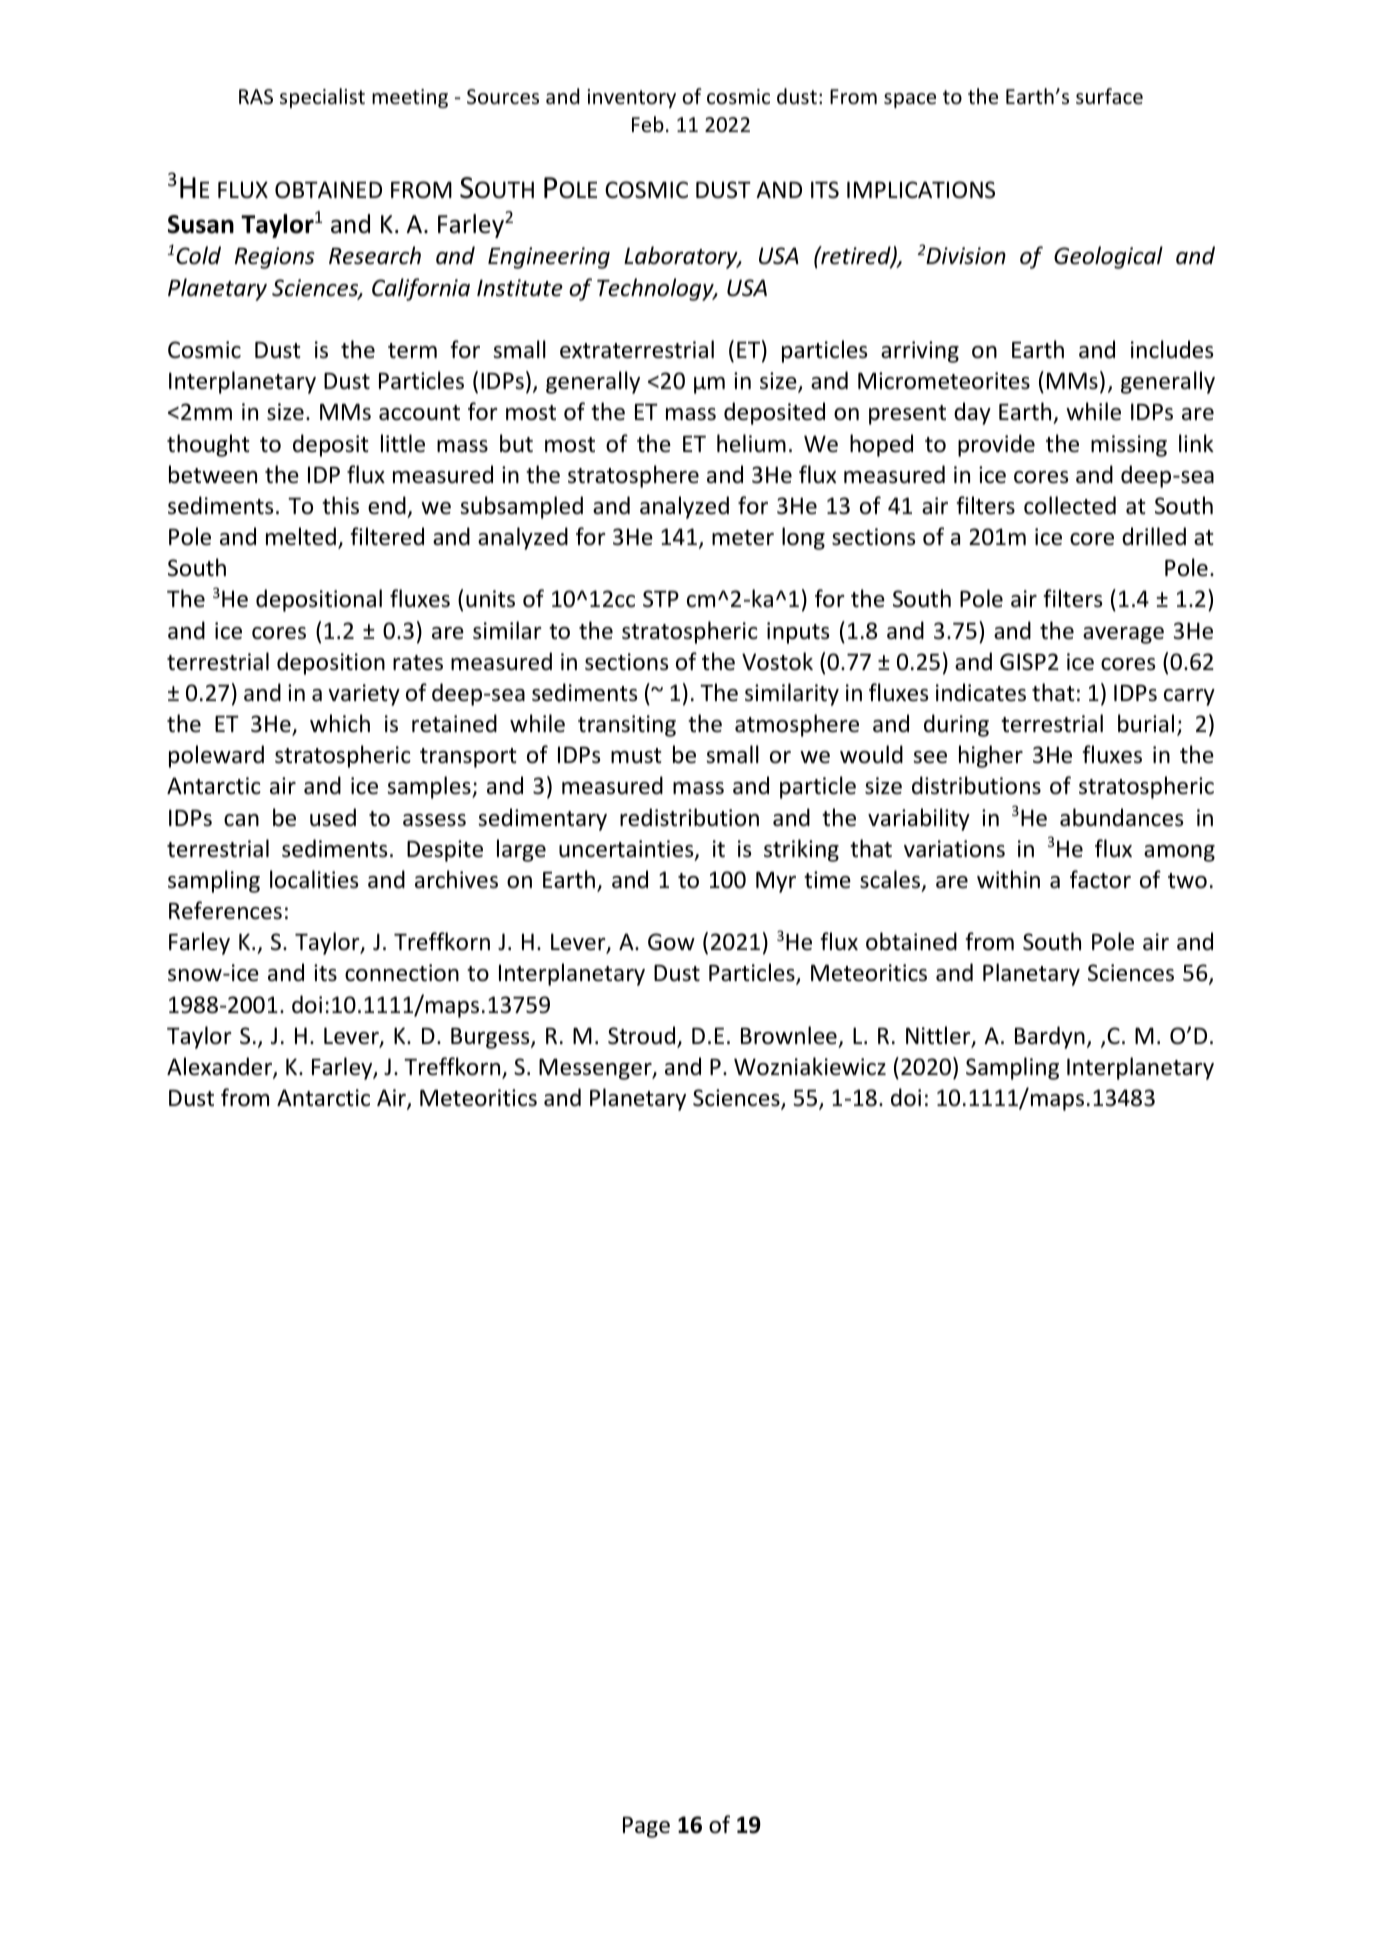 The width and height of the screenshot is (1382, 1954). I want to click on specialist, so click(322, 98).
